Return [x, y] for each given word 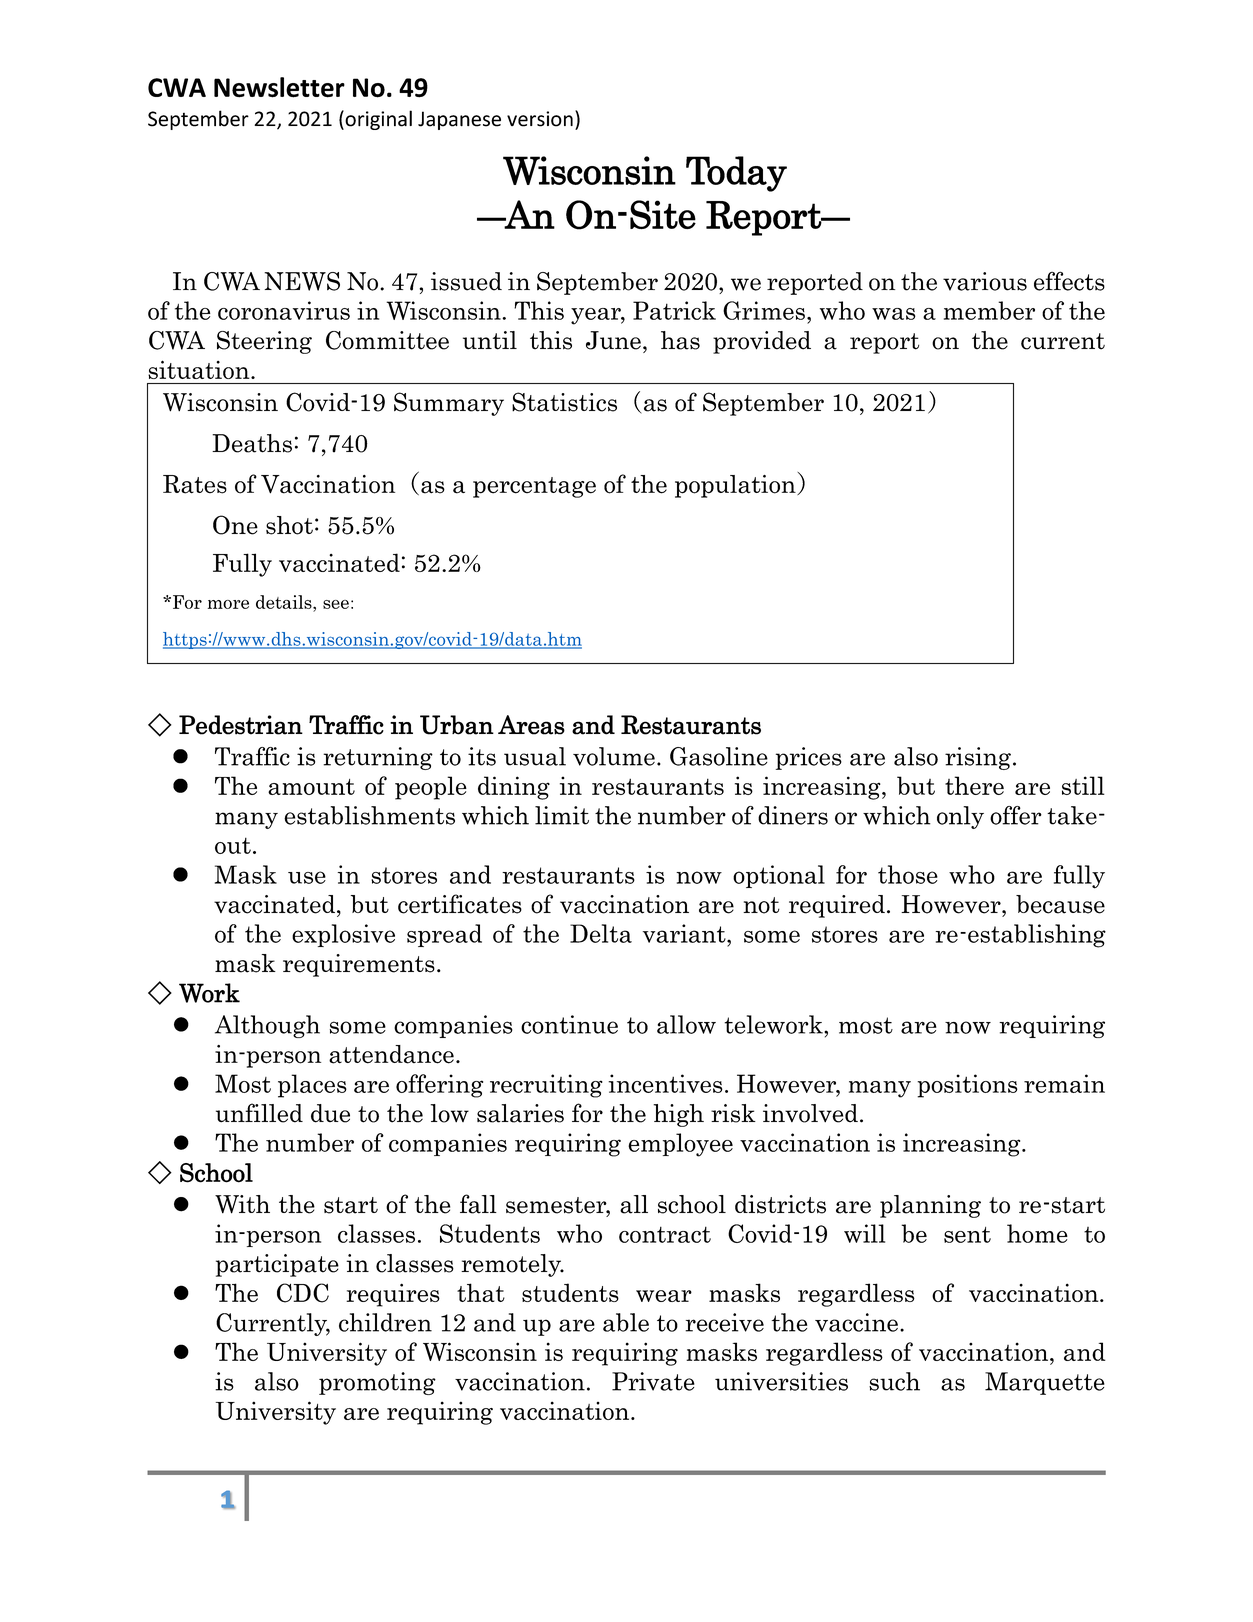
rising [978, 758]
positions [967, 1086]
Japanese [459, 120]
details [285, 602]
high [678, 1115]
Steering [264, 342]
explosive [343, 935]
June [613, 340]
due [330, 1113]
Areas [531, 725]
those [908, 874]
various [985, 281]
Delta [601, 933]
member [989, 310]
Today [736, 174]
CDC [303, 1293]
